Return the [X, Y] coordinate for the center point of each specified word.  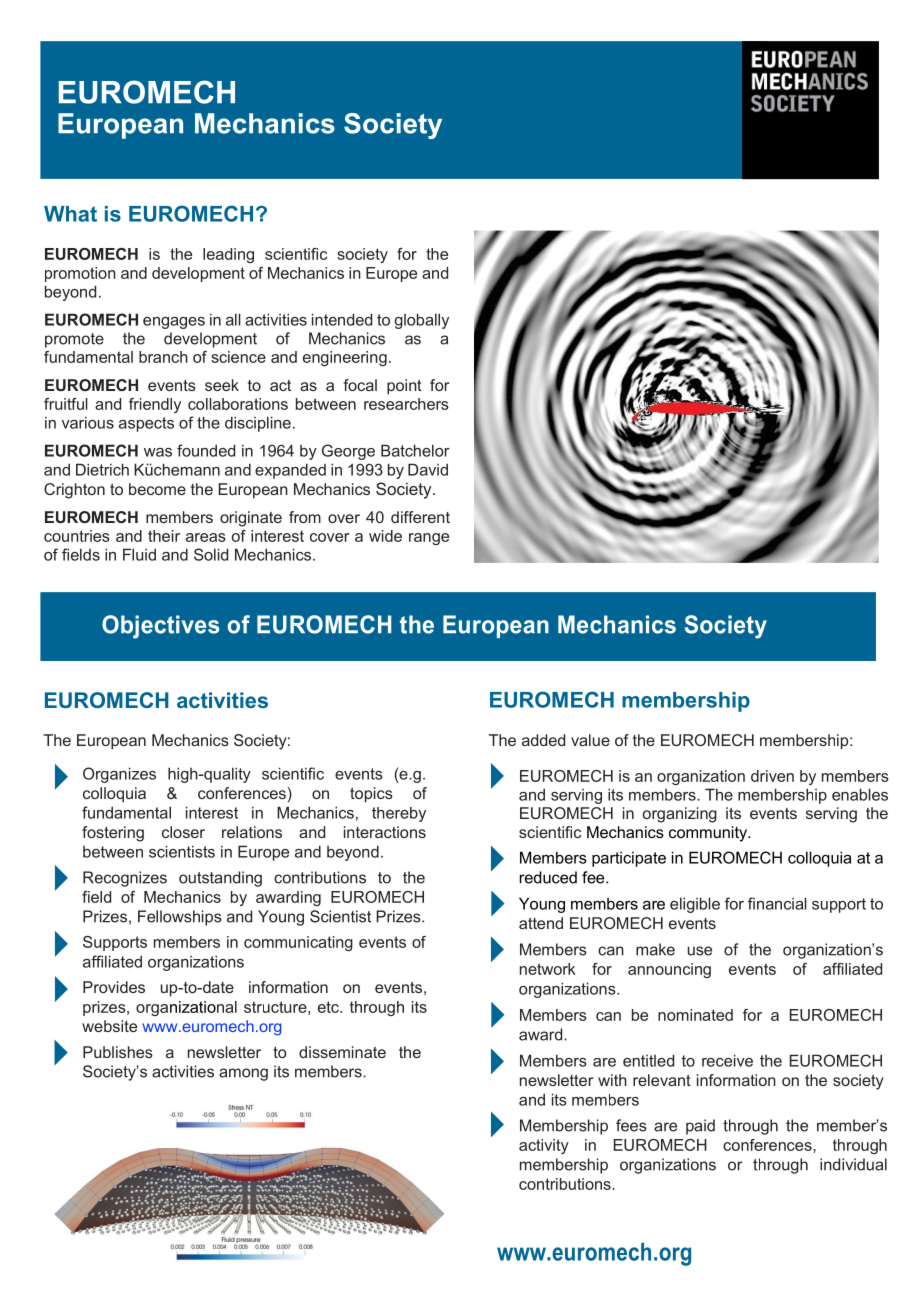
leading [228, 255]
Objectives [160, 627]
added [543, 740]
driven [772, 776]
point [404, 387]
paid [700, 1127]
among [243, 1074]
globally [422, 321]
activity [544, 1146]
